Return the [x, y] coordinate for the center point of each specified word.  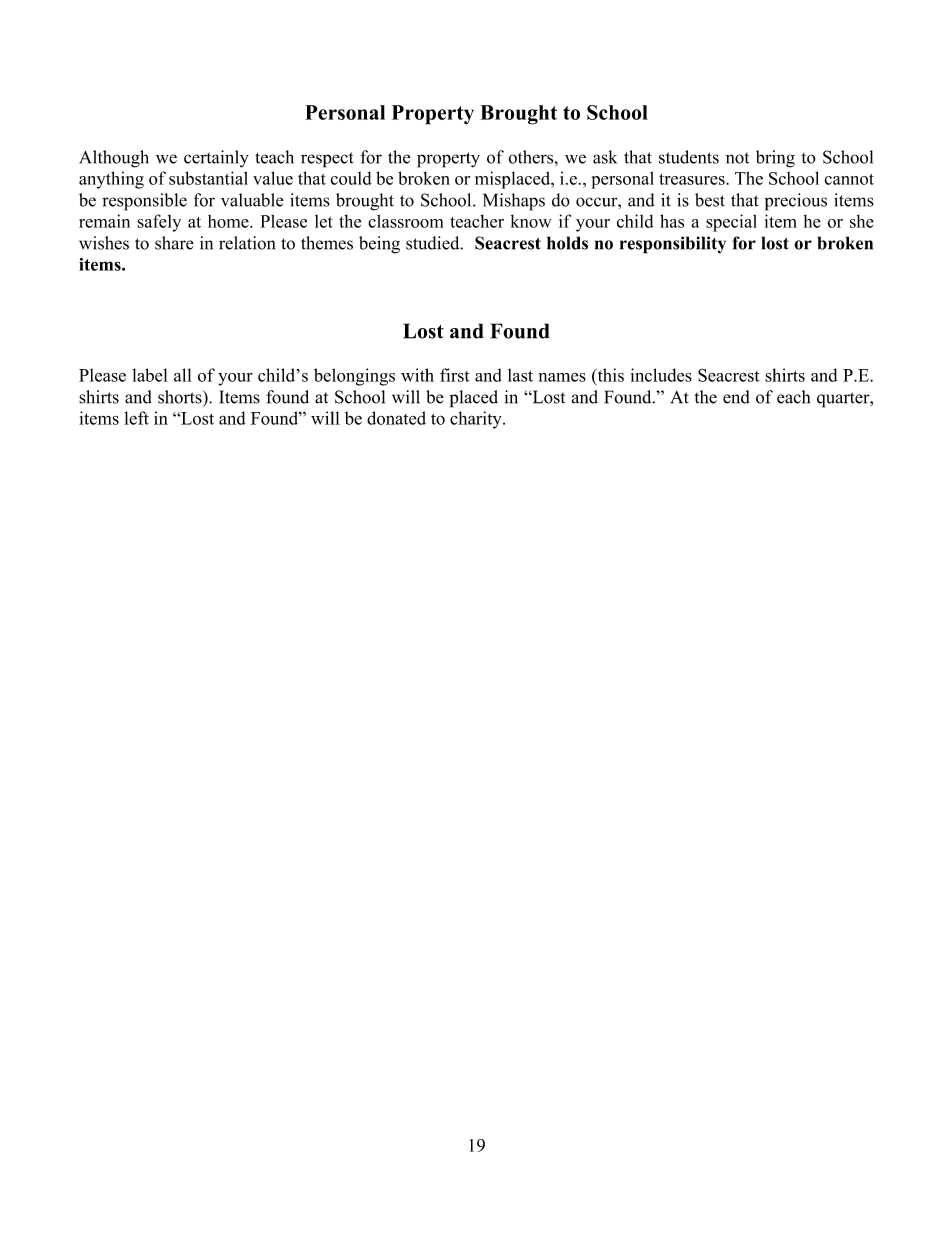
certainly [216, 159]
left [137, 418]
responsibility [673, 245]
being [379, 245]
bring [775, 159]
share [174, 243]
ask [605, 157]
